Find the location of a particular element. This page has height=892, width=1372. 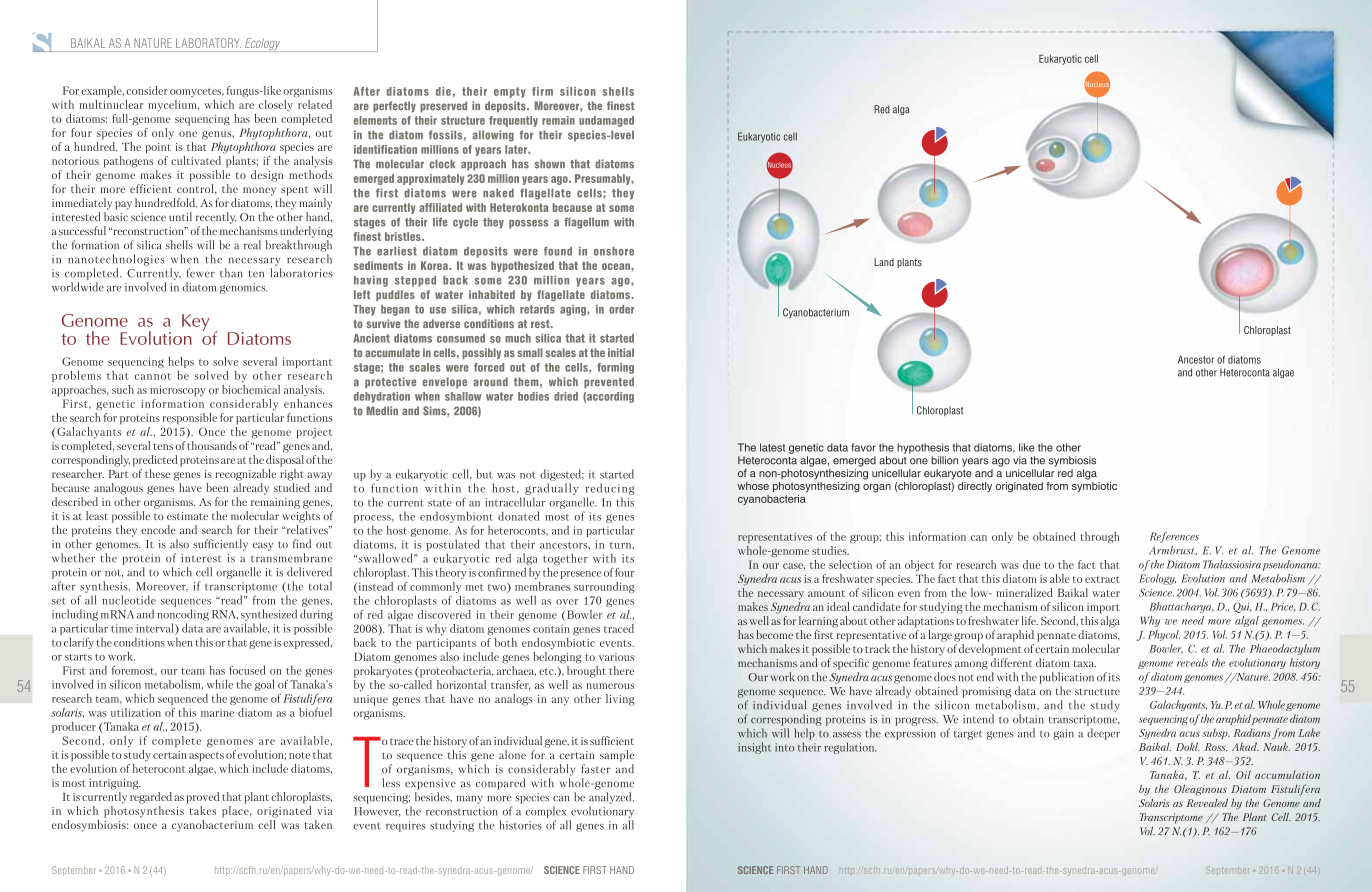

latest is located at coordinates (772, 447).
